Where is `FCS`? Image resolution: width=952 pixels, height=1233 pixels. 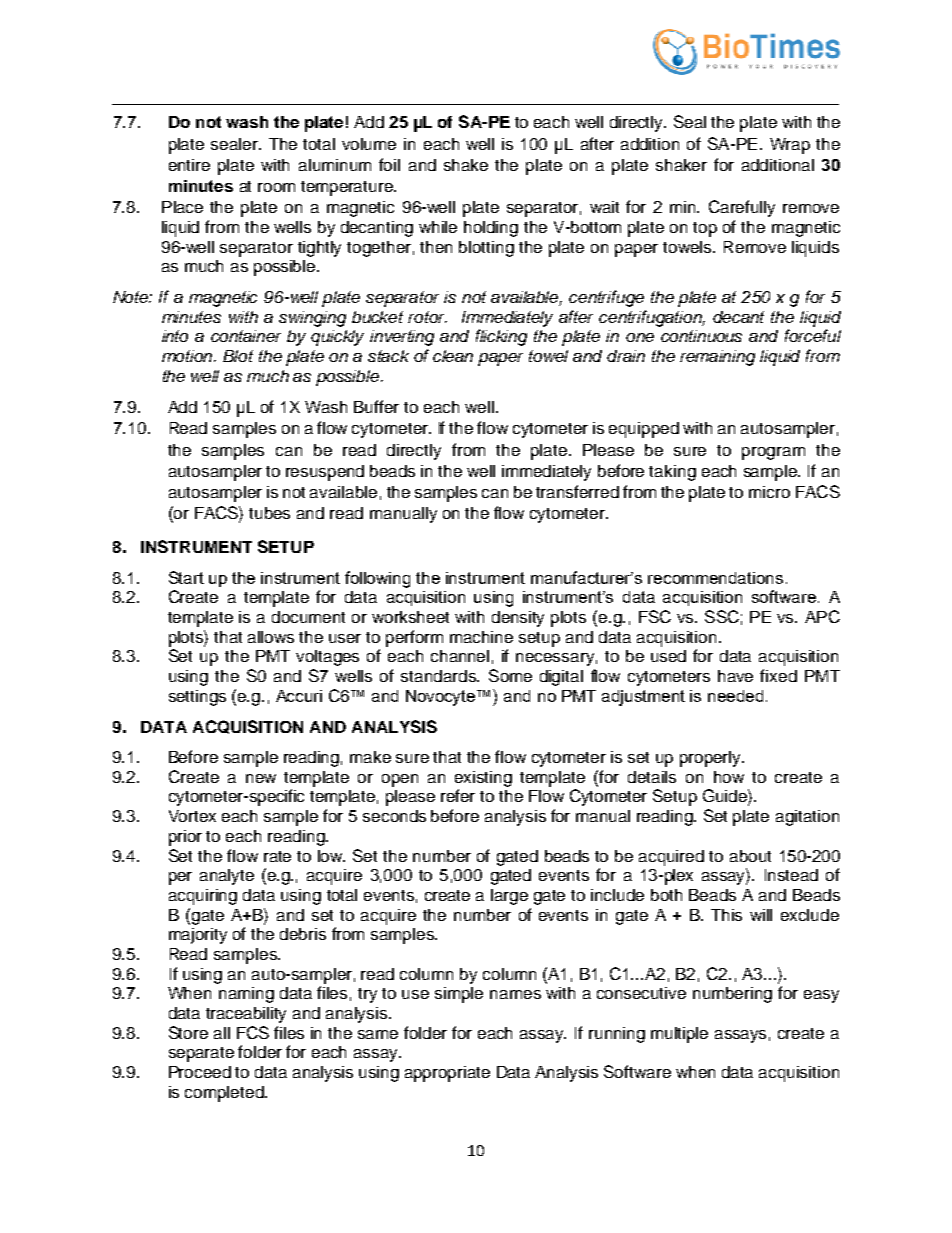 FCS is located at coordinates (253, 1032).
